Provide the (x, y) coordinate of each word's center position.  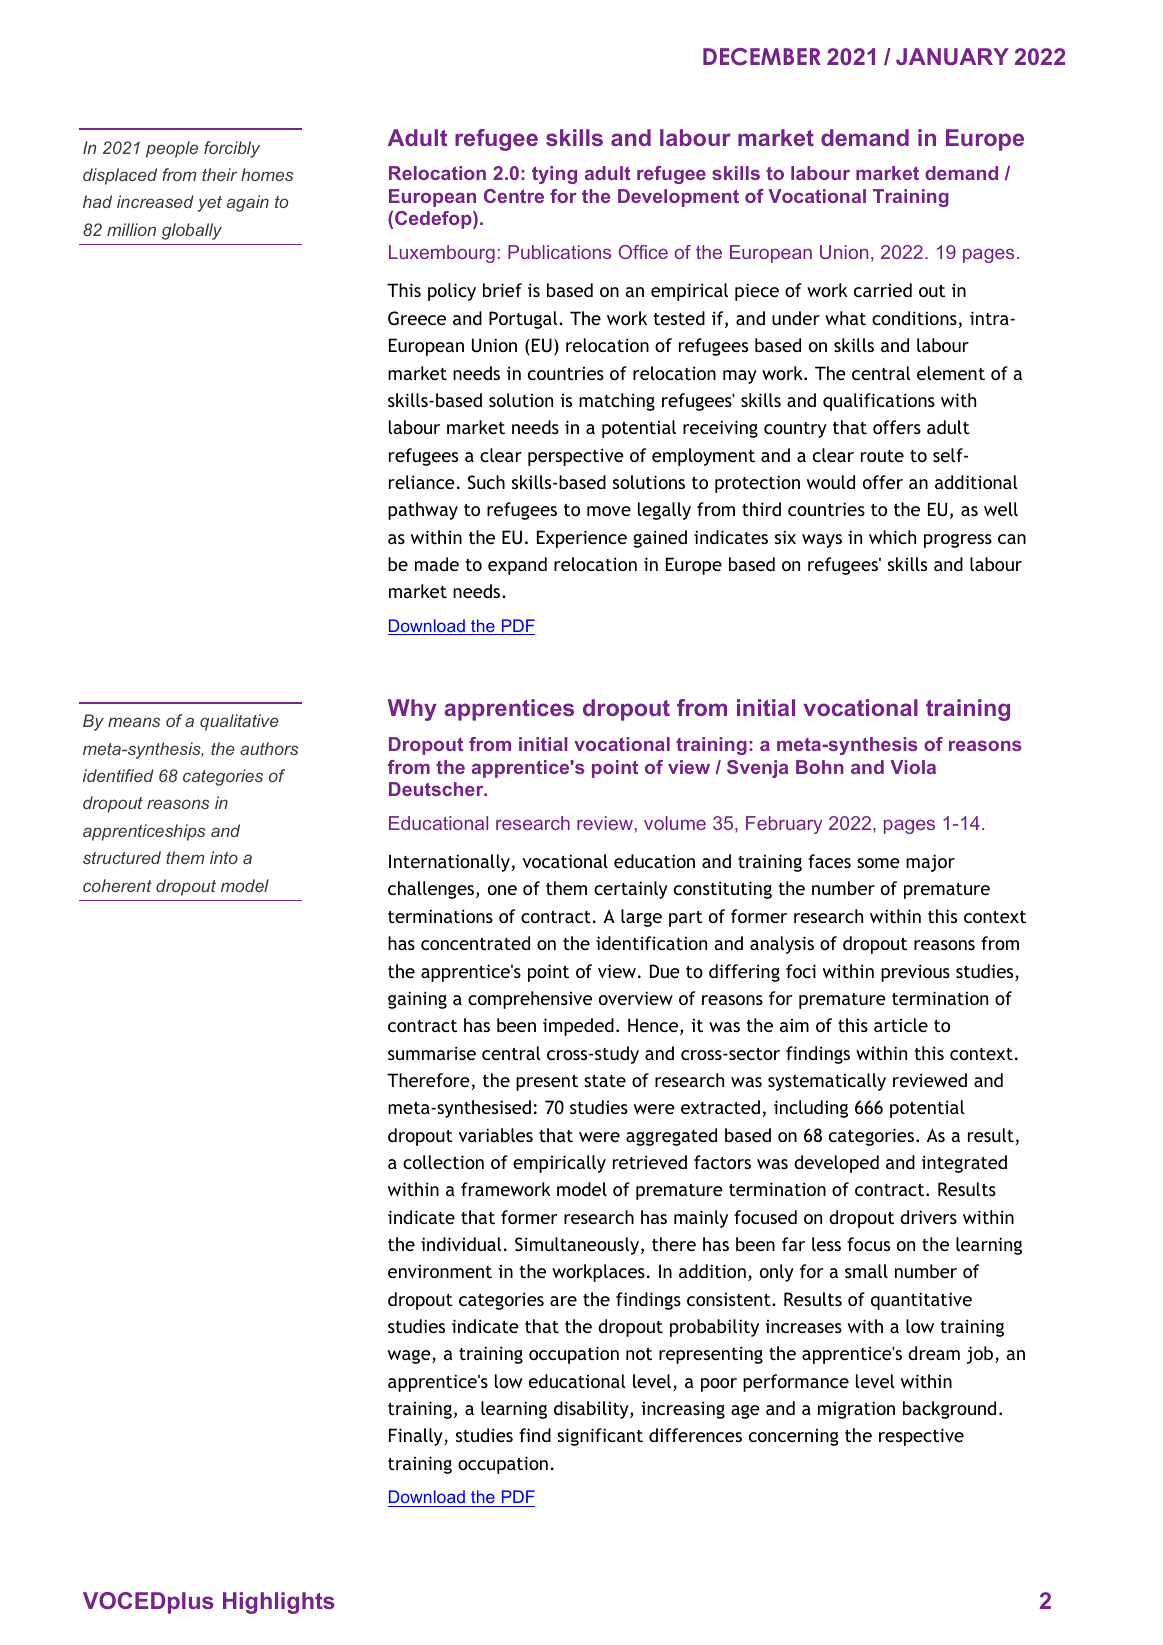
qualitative (239, 722)
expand (517, 566)
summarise (432, 1053)
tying (554, 175)
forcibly (232, 149)
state (605, 1081)
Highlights (279, 1603)
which (892, 537)
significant (600, 1437)
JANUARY (952, 56)
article (901, 1025)
